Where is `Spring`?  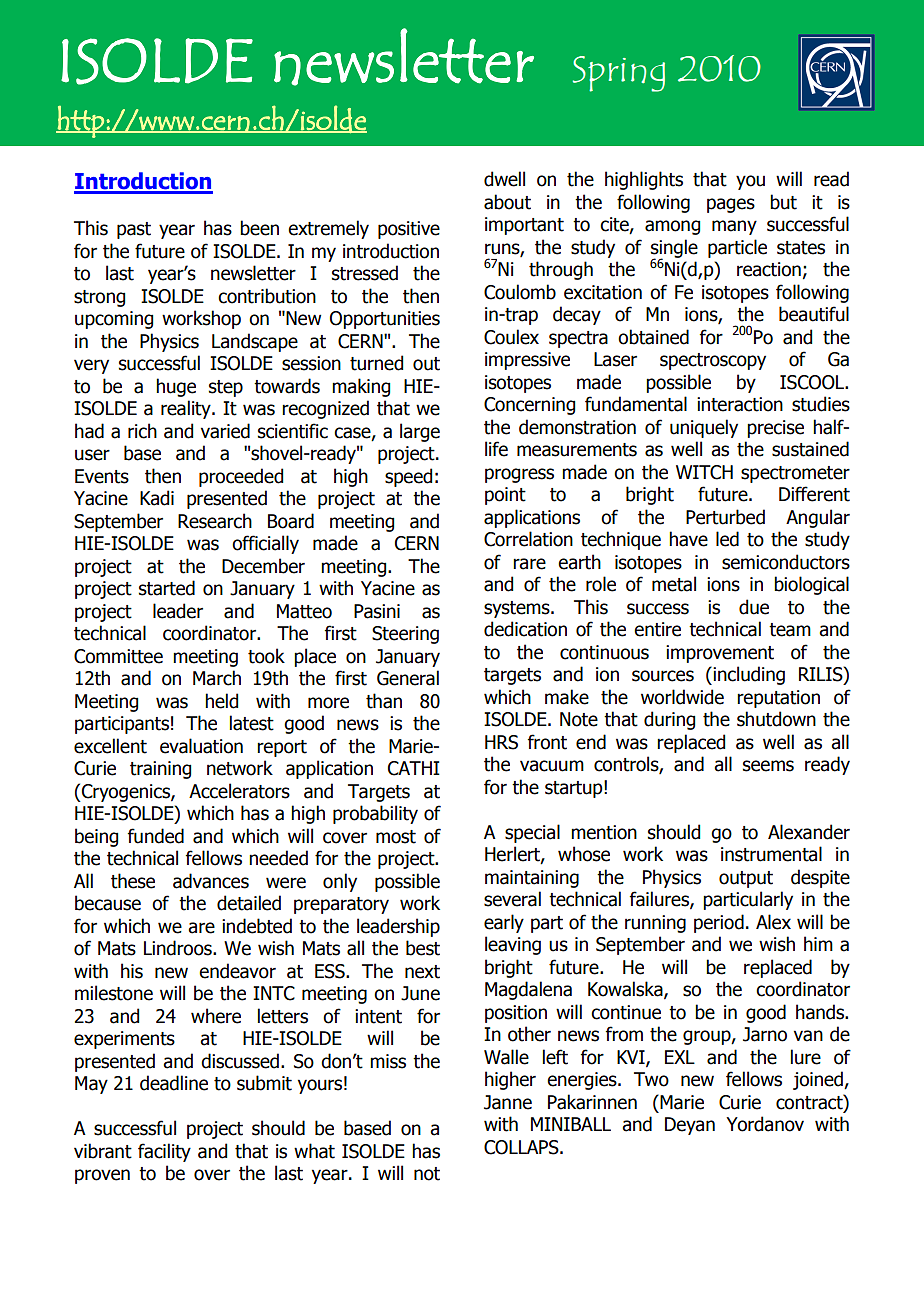
Spring is located at coordinates (619, 74).
